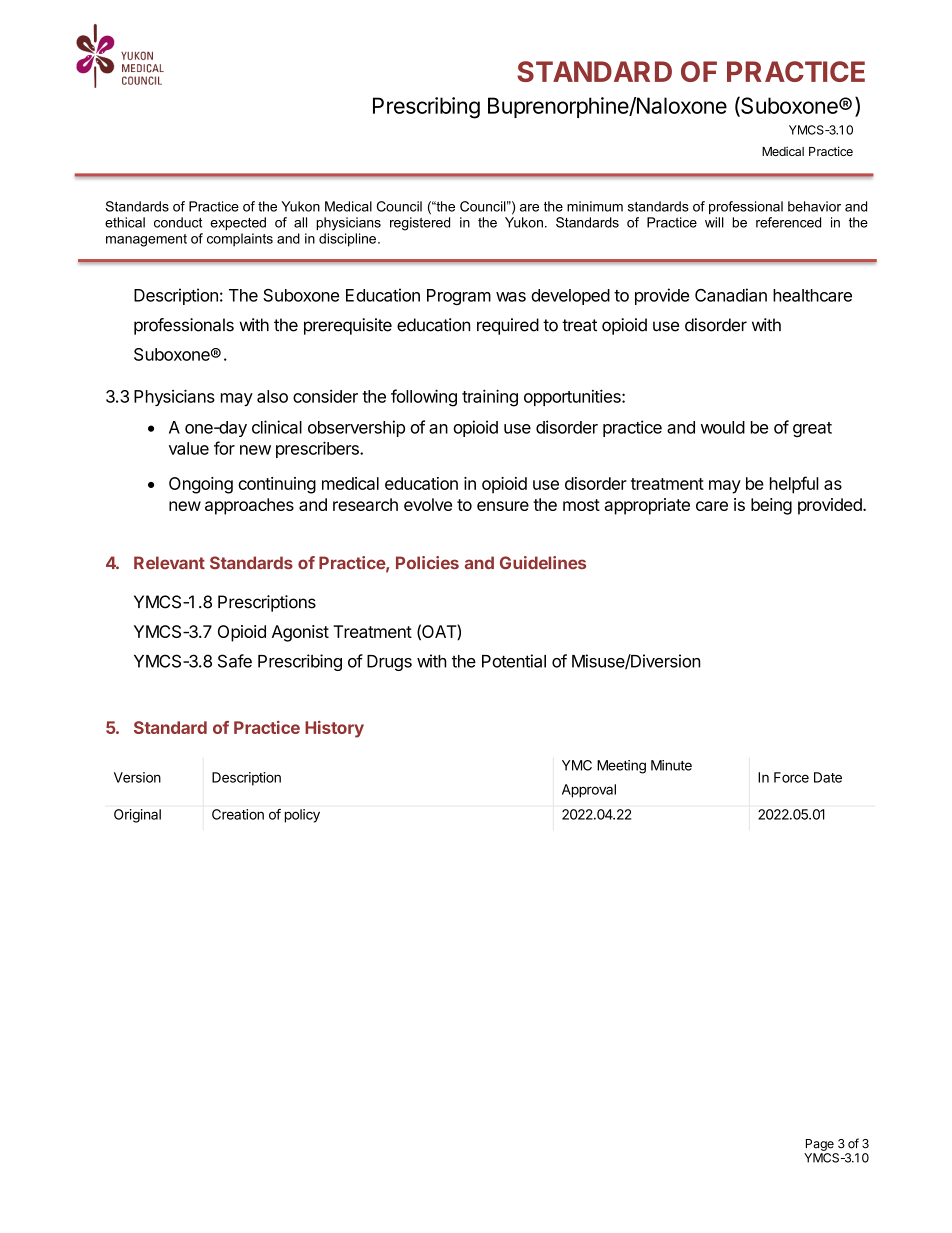 The height and width of the screenshot is (1233, 952). I want to click on will, so click(714, 222).
